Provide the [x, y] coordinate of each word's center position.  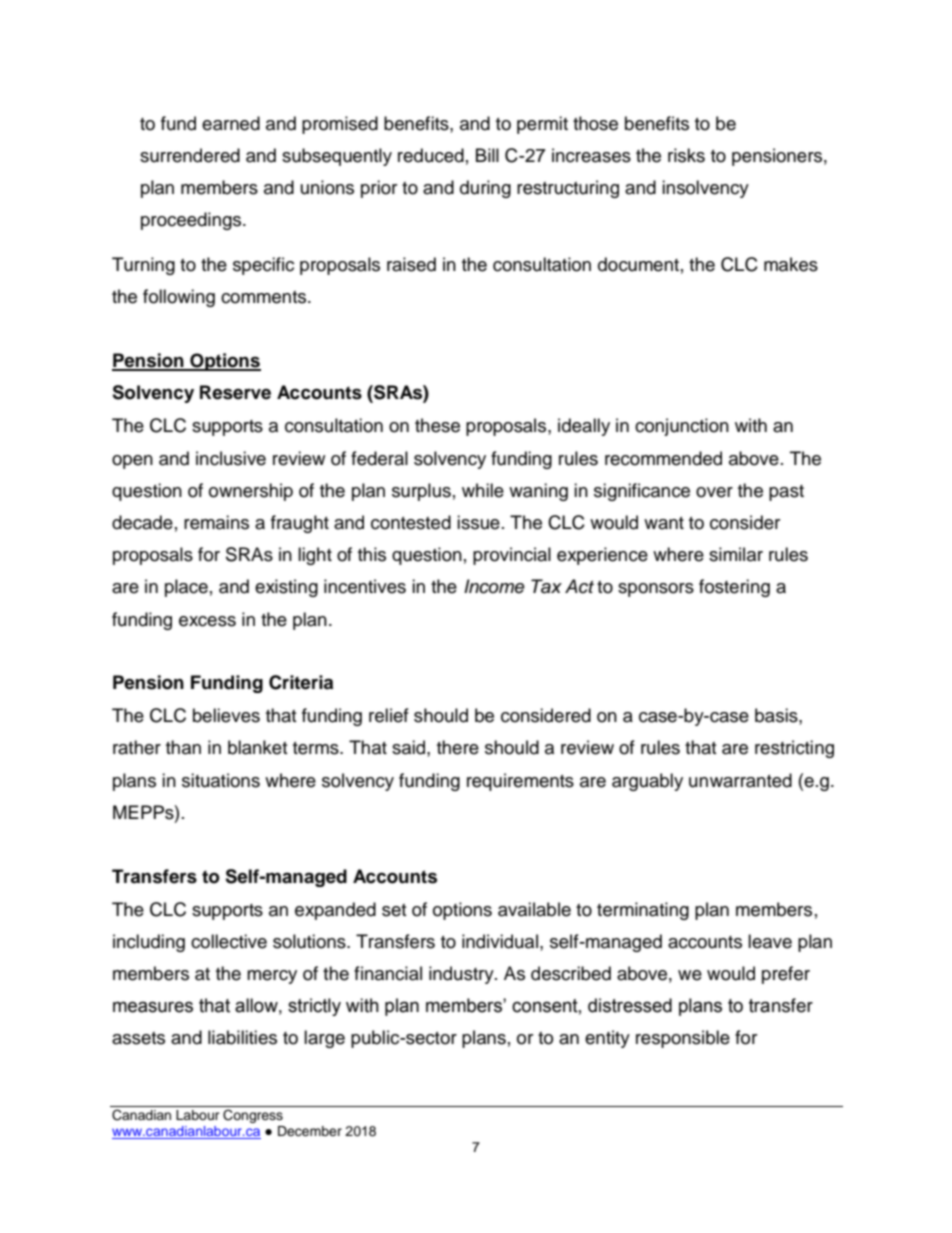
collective [229, 941]
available [534, 909]
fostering [734, 588]
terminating [643, 911]
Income [494, 586]
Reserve [235, 392]
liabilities [242, 1037]
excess [207, 621]
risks [686, 155]
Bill [487, 155]
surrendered [190, 155]
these [437, 425]
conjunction [682, 427]
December [310, 1131]
